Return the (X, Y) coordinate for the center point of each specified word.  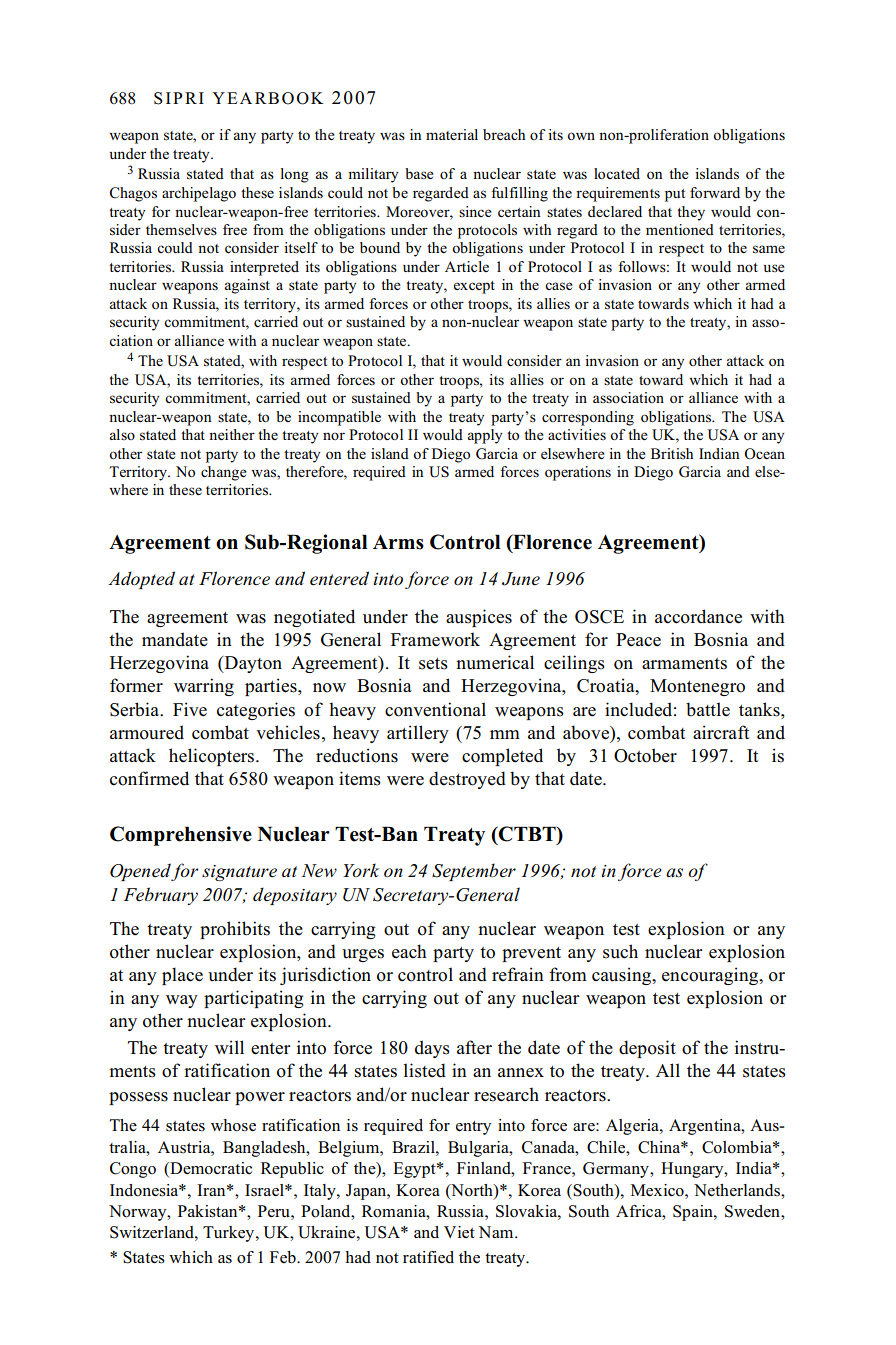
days (432, 1049)
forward (715, 192)
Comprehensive (181, 836)
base (419, 174)
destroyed (467, 780)
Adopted (141, 580)
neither (232, 434)
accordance (698, 616)
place (182, 976)
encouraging (711, 976)
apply (485, 436)
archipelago (199, 194)
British (672, 454)
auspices (479, 618)
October (645, 755)
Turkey (230, 1234)
